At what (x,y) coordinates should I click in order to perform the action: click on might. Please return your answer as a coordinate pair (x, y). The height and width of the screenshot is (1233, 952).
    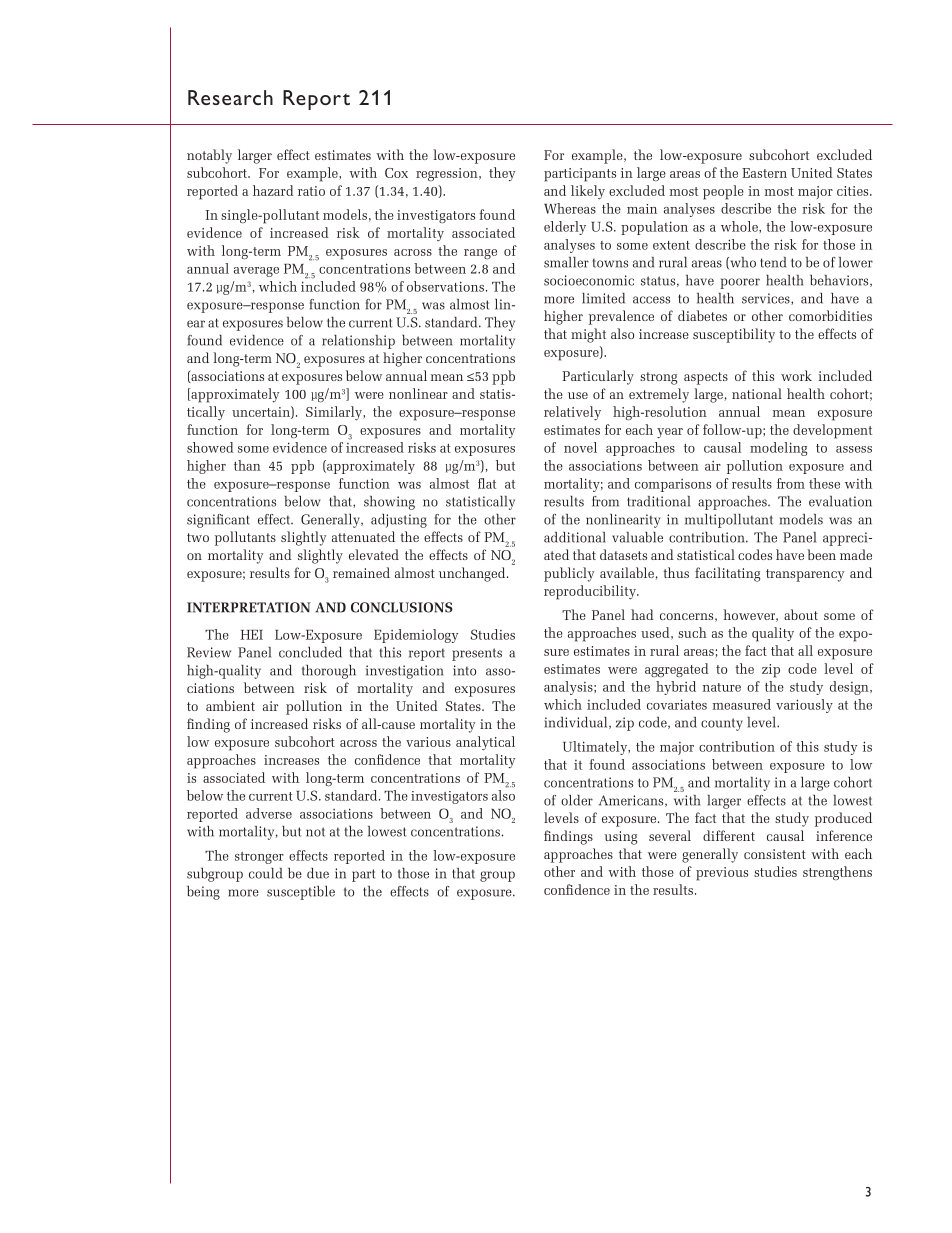
    Looking at the image, I should click on (588, 335).
